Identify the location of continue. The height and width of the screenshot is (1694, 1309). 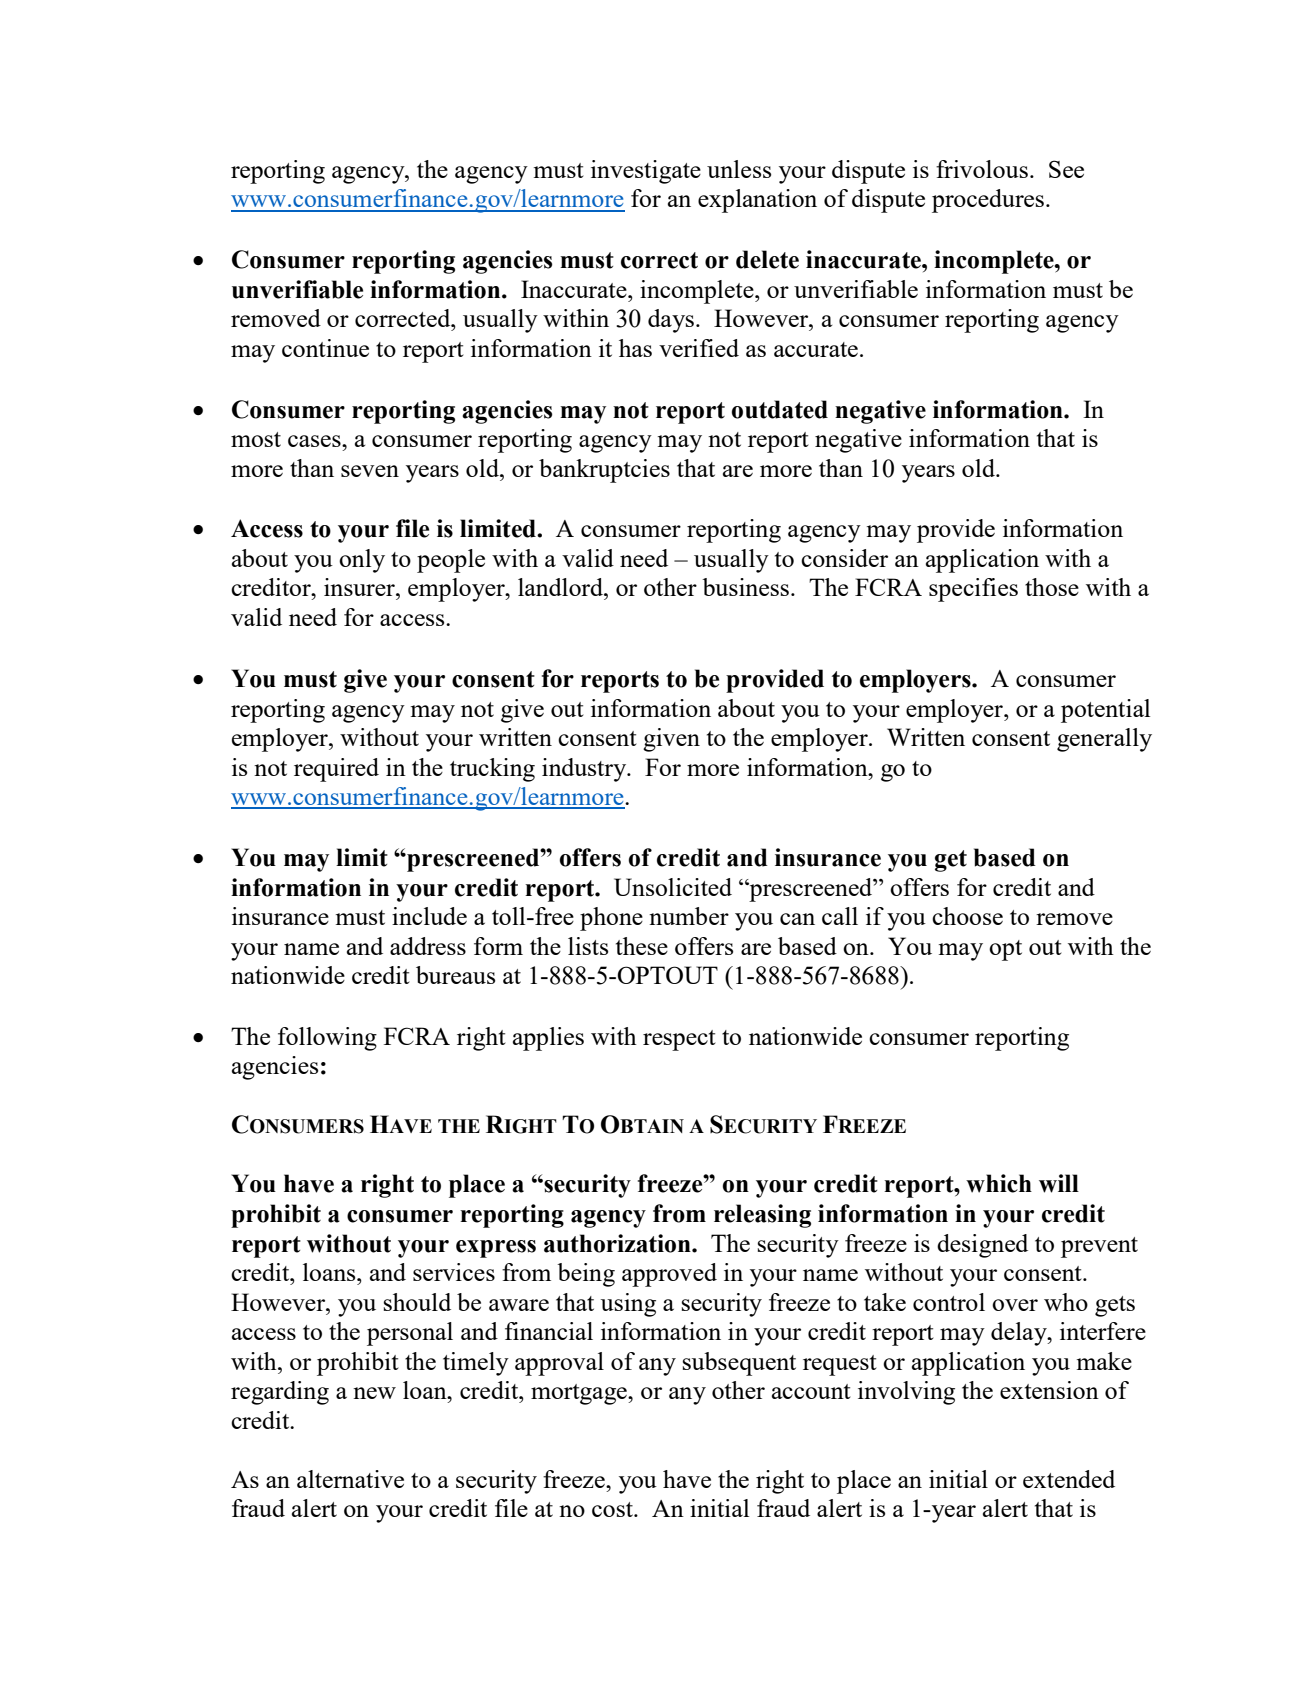
(325, 348).
